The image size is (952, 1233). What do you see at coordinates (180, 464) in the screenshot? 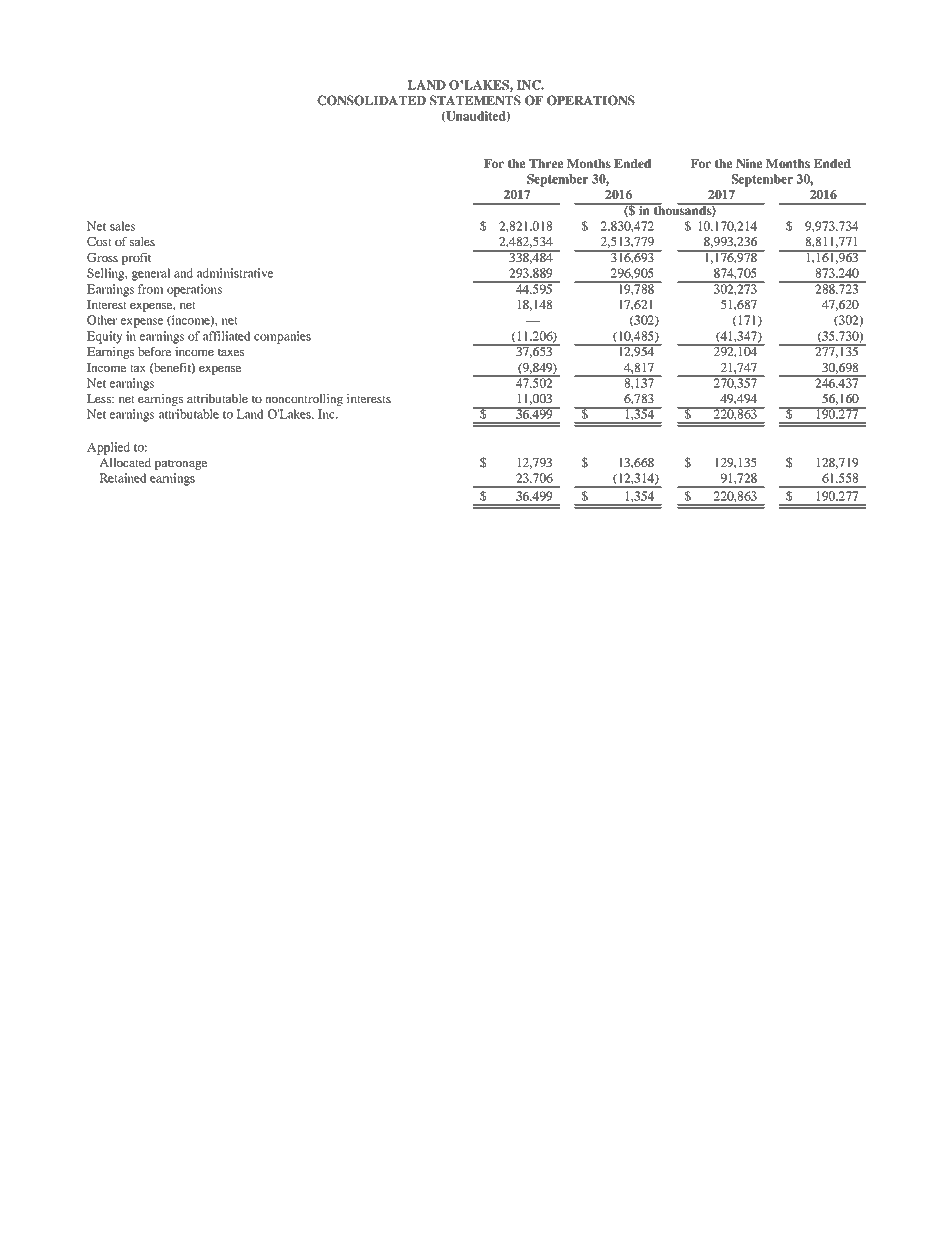
I see `patronage` at bounding box center [180, 464].
